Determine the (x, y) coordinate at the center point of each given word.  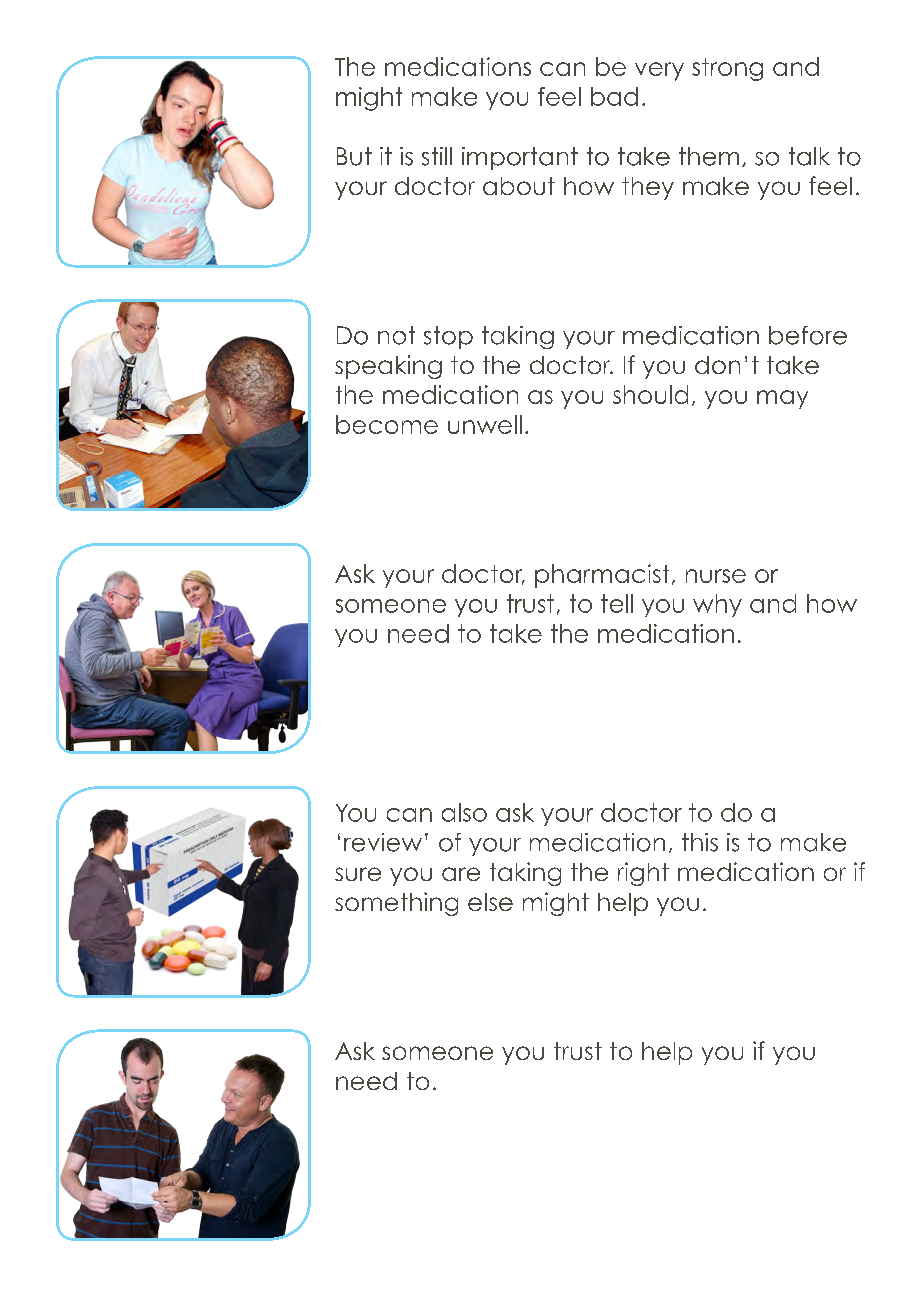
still (437, 156)
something (396, 904)
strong (727, 69)
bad (614, 96)
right (643, 874)
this (700, 842)
